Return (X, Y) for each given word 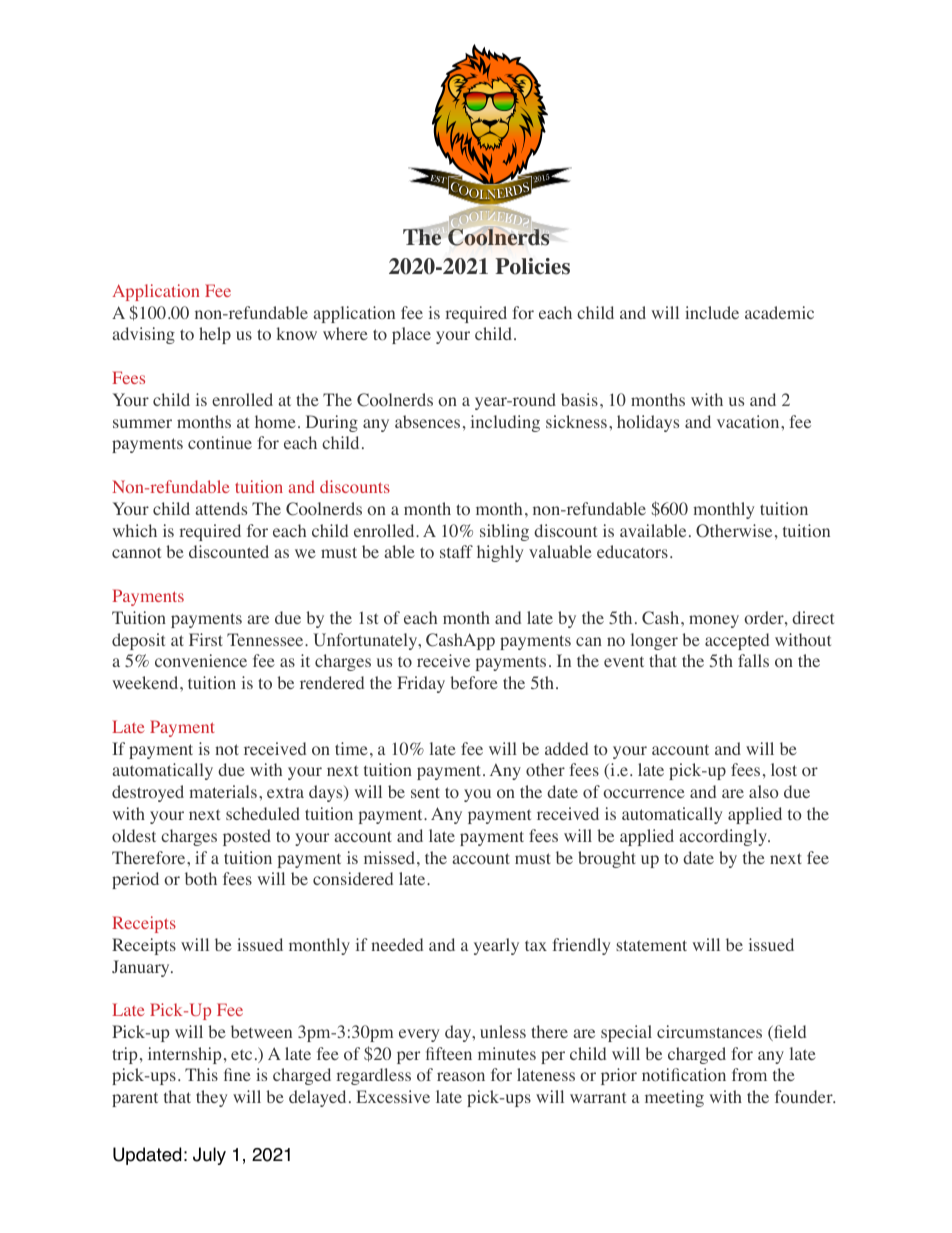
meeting (674, 1098)
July (209, 1156)
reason (461, 1077)
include (712, 312)
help (215, 335)
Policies (532, 266)
